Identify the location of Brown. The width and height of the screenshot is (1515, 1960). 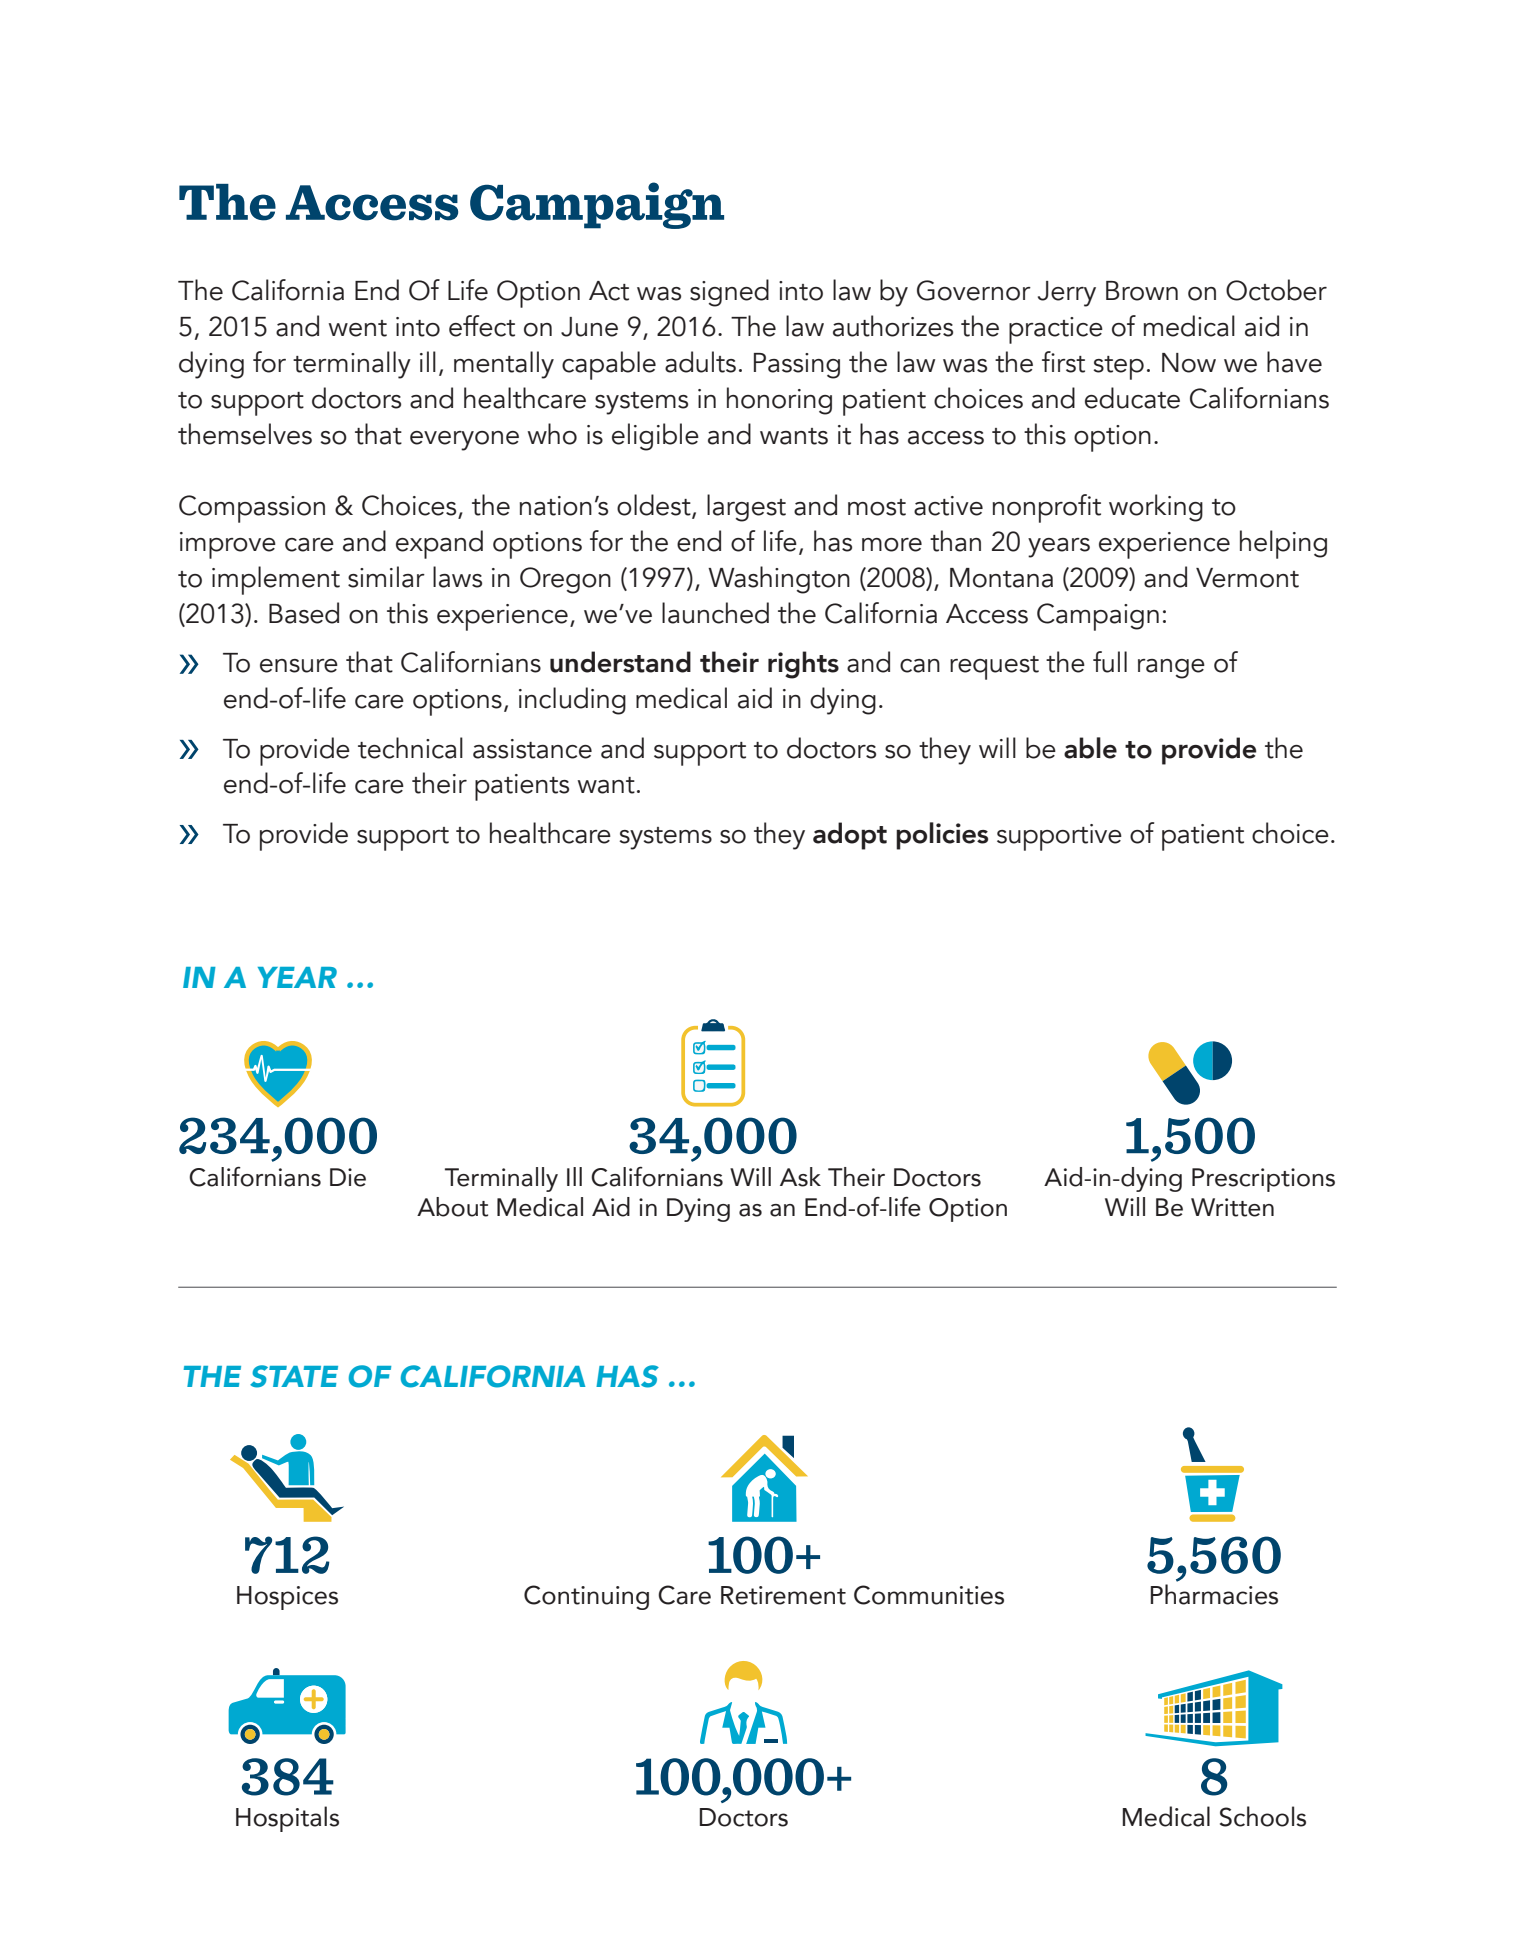
(1142, 291).
